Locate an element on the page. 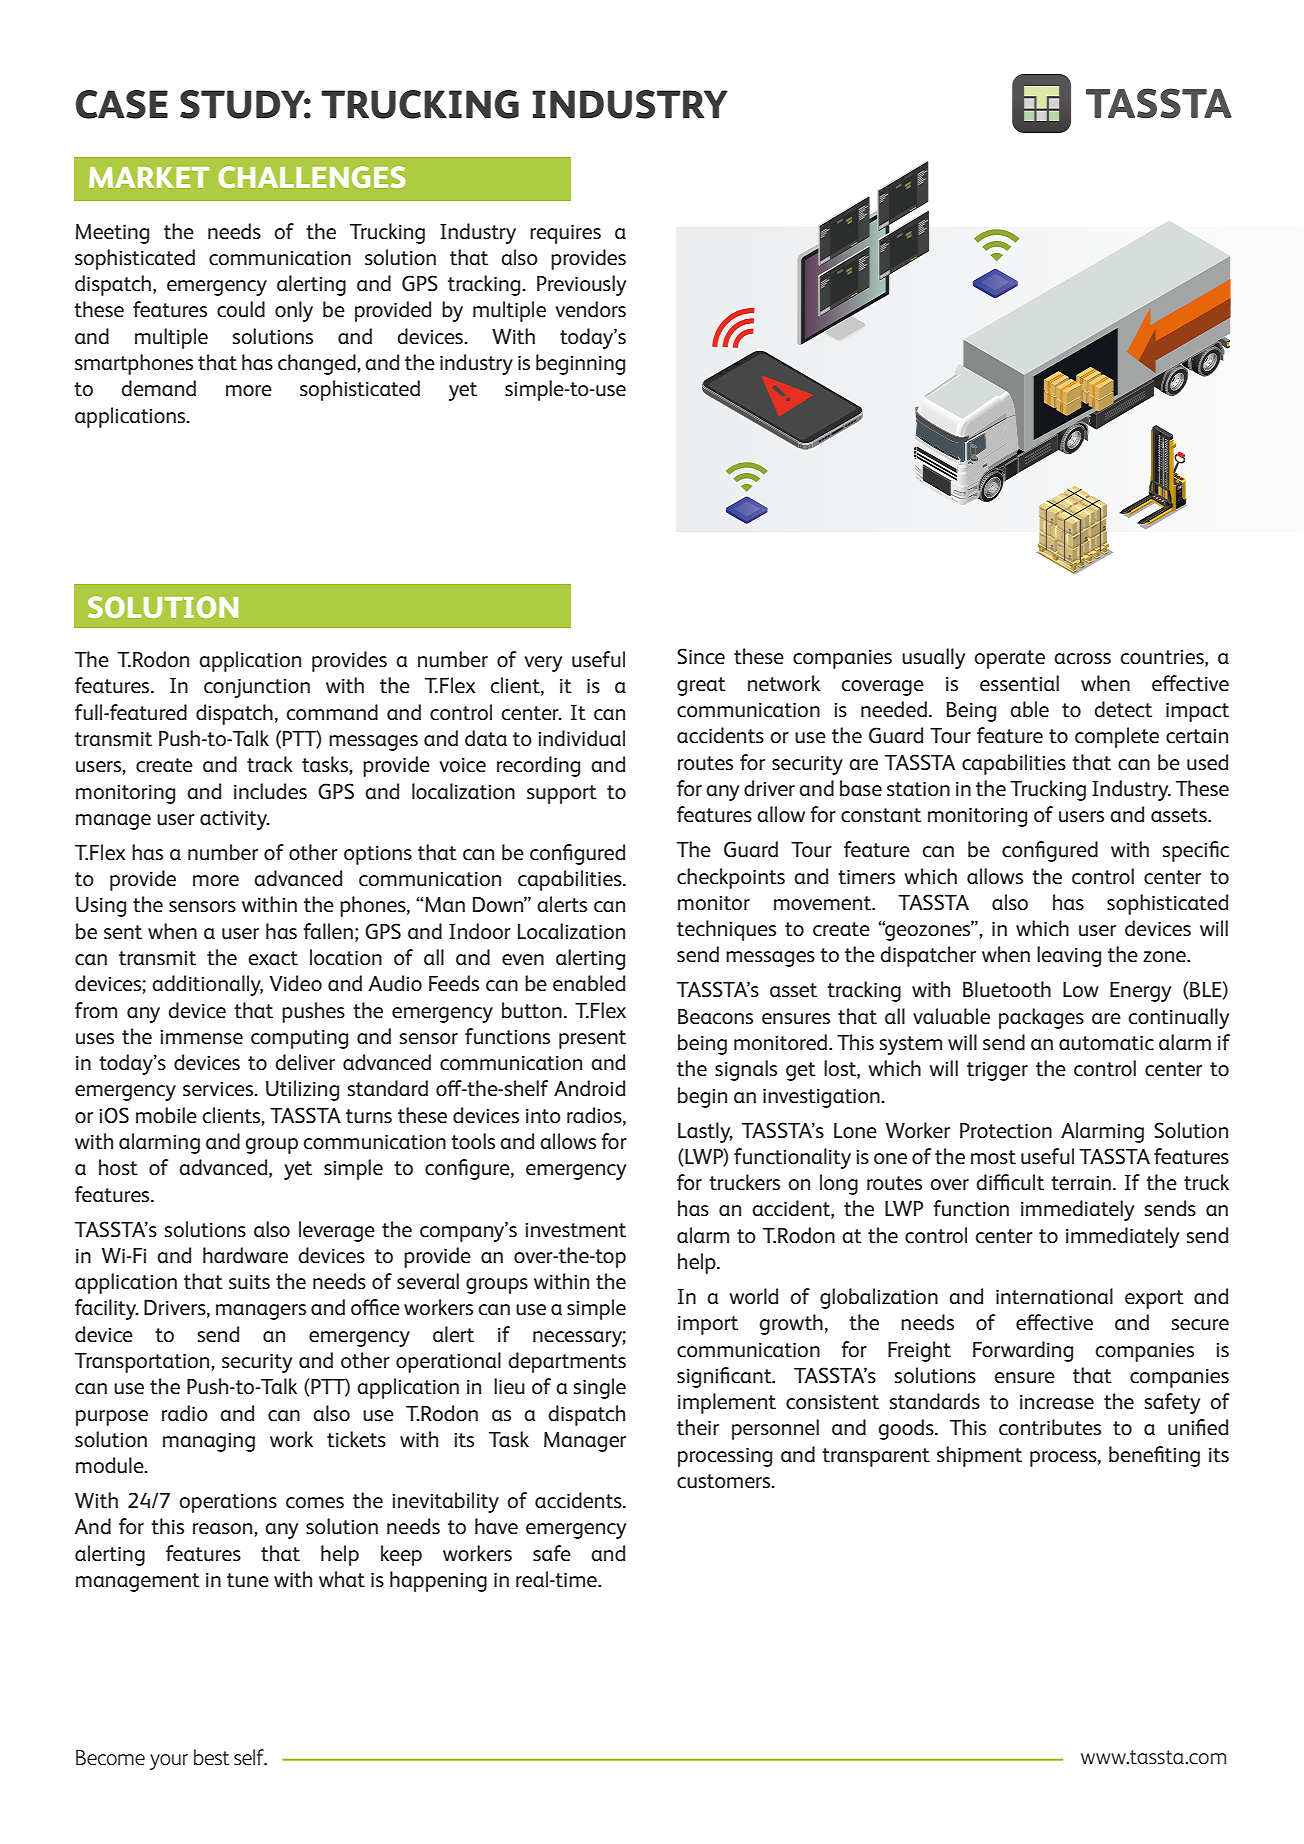  best is located at coordinates (211, 1757).
